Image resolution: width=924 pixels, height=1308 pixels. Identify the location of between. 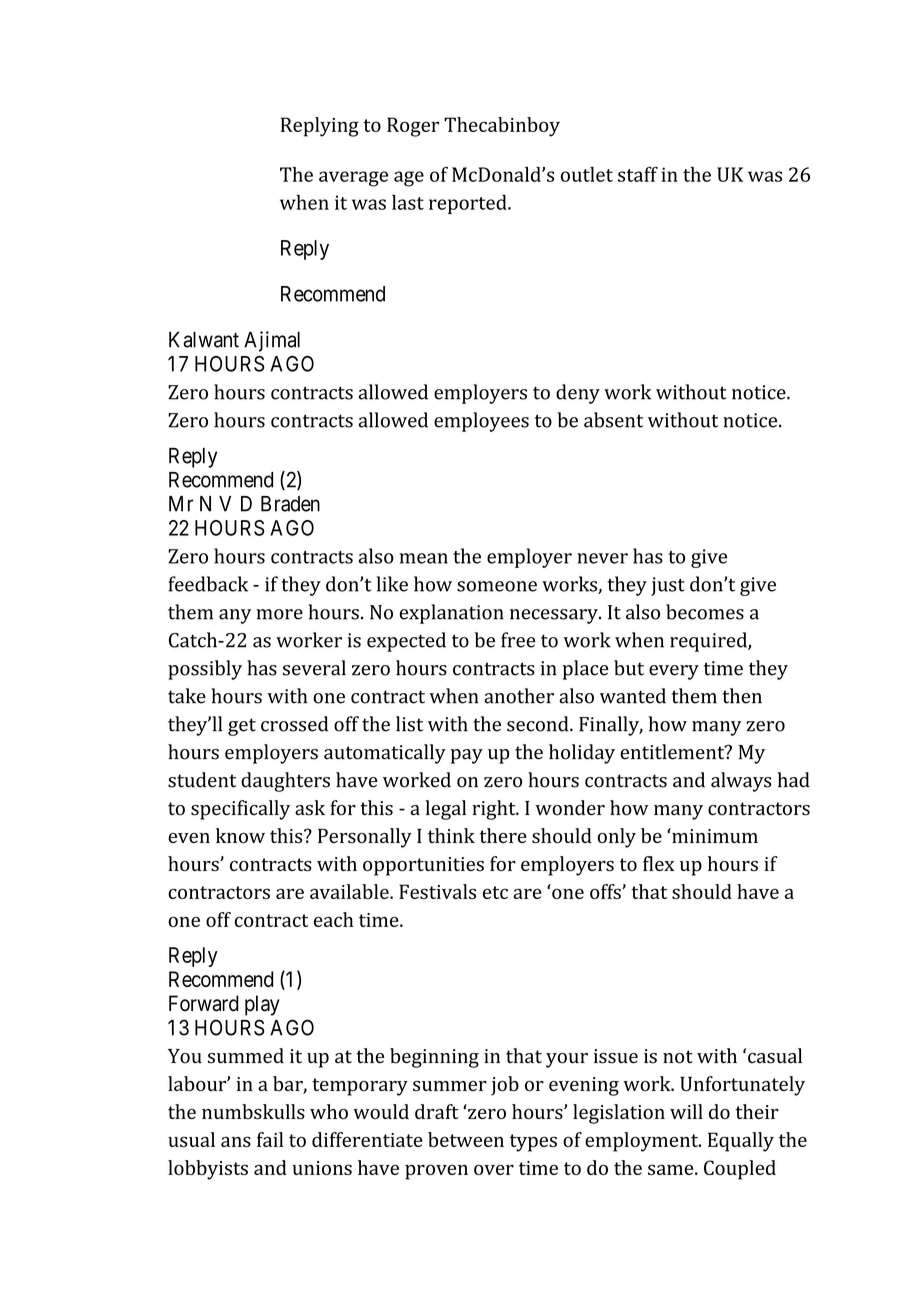
(466, 1139).
